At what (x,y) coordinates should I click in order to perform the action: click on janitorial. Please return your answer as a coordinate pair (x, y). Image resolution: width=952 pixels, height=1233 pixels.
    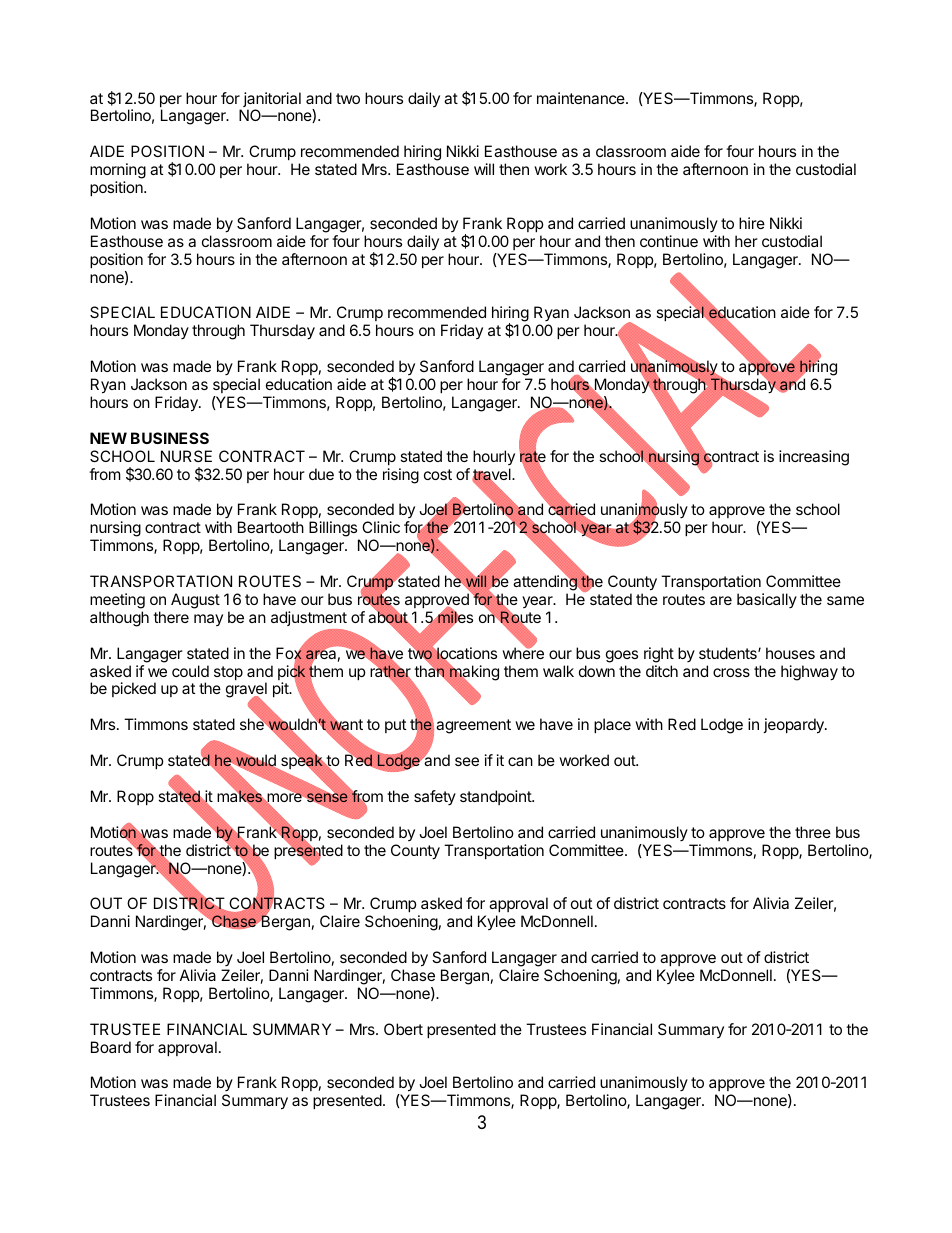
    Looking at the image, I should click on (272, 101).
